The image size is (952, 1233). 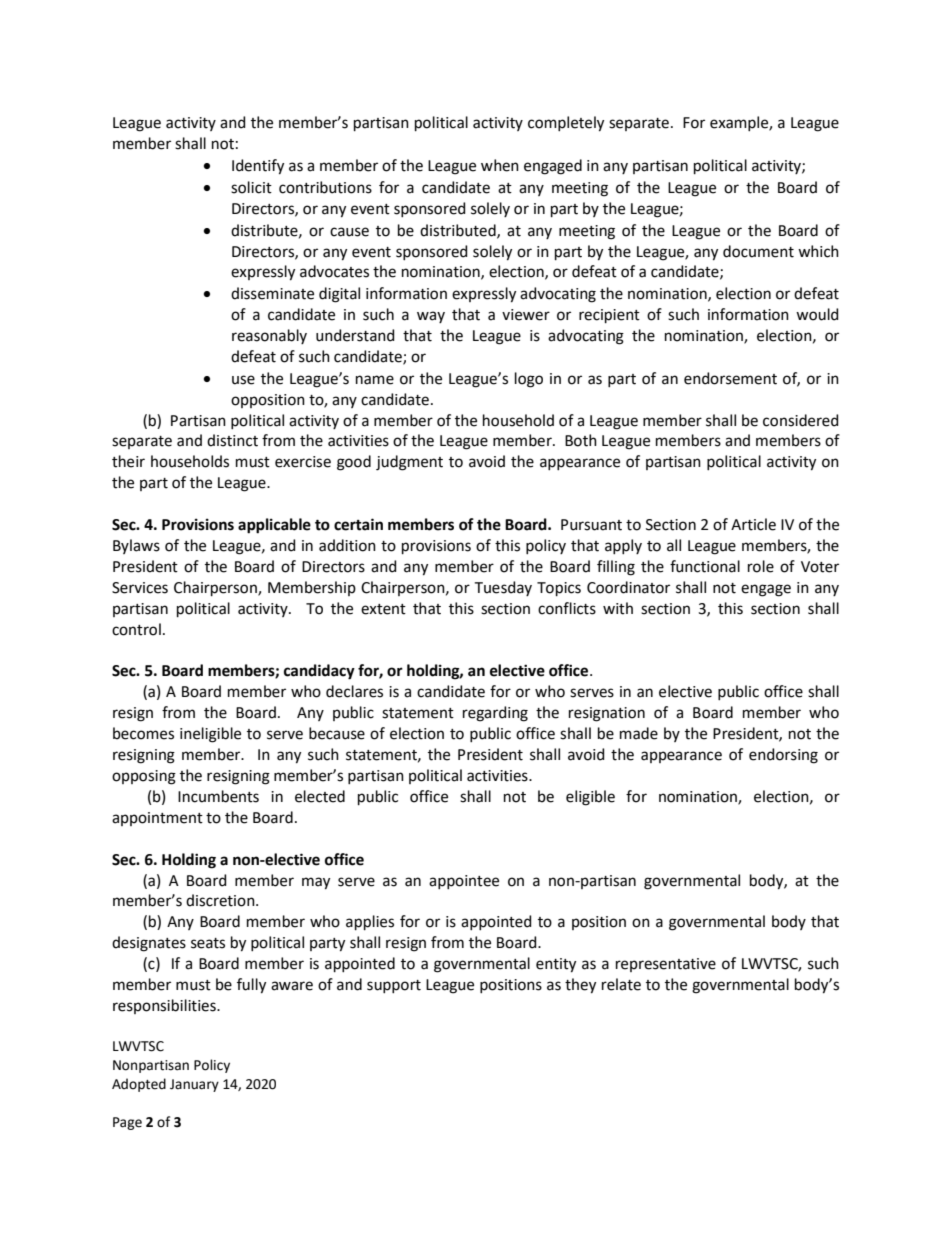 What do you see at coordinates (758, 251) in the screenshot?
I see `document` at bounding box center [758, 251].
